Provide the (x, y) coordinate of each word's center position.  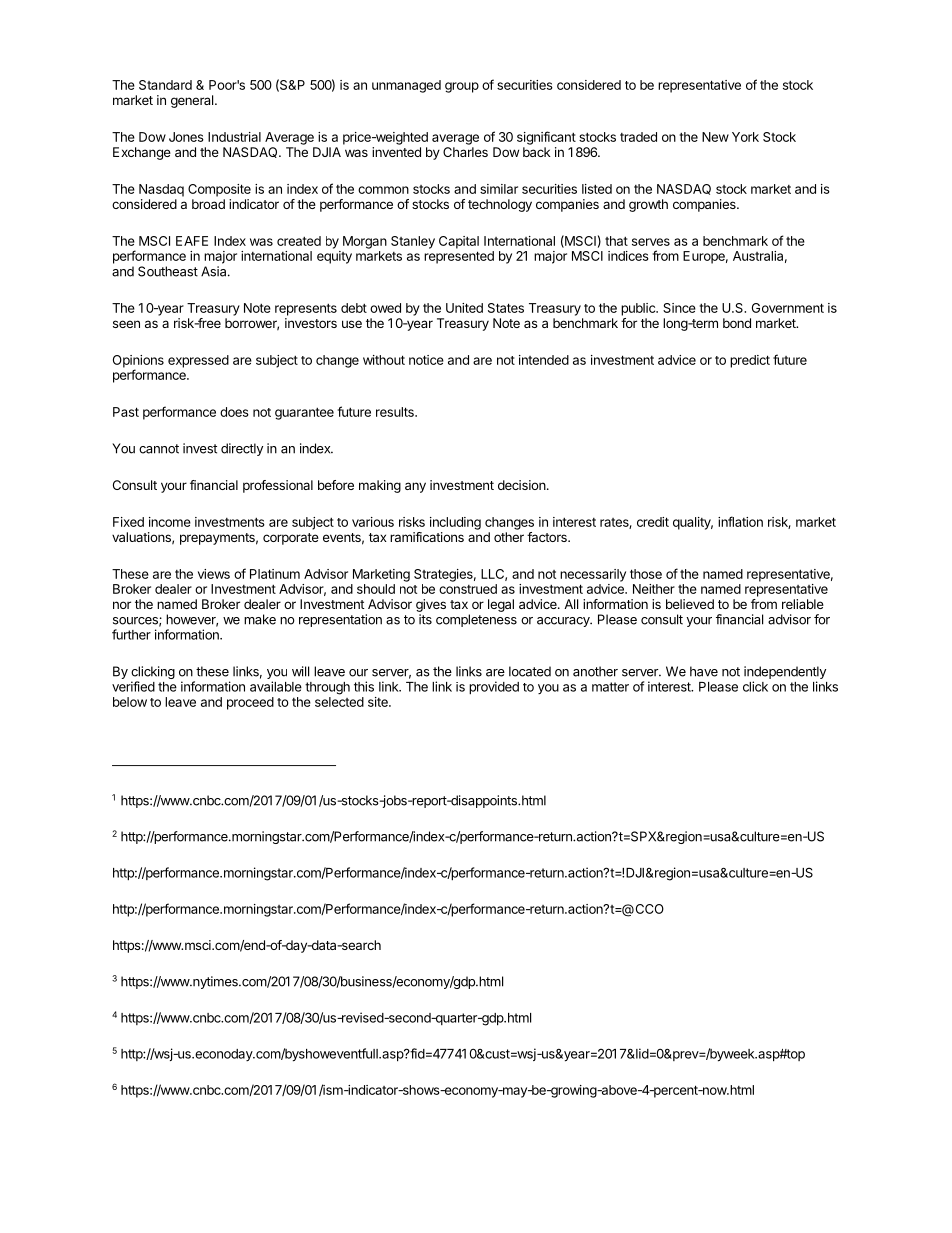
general (193, 101)
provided (494, 687)
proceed (250, 703)
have (704, 671)
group (462, 87)
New (715, 137)
